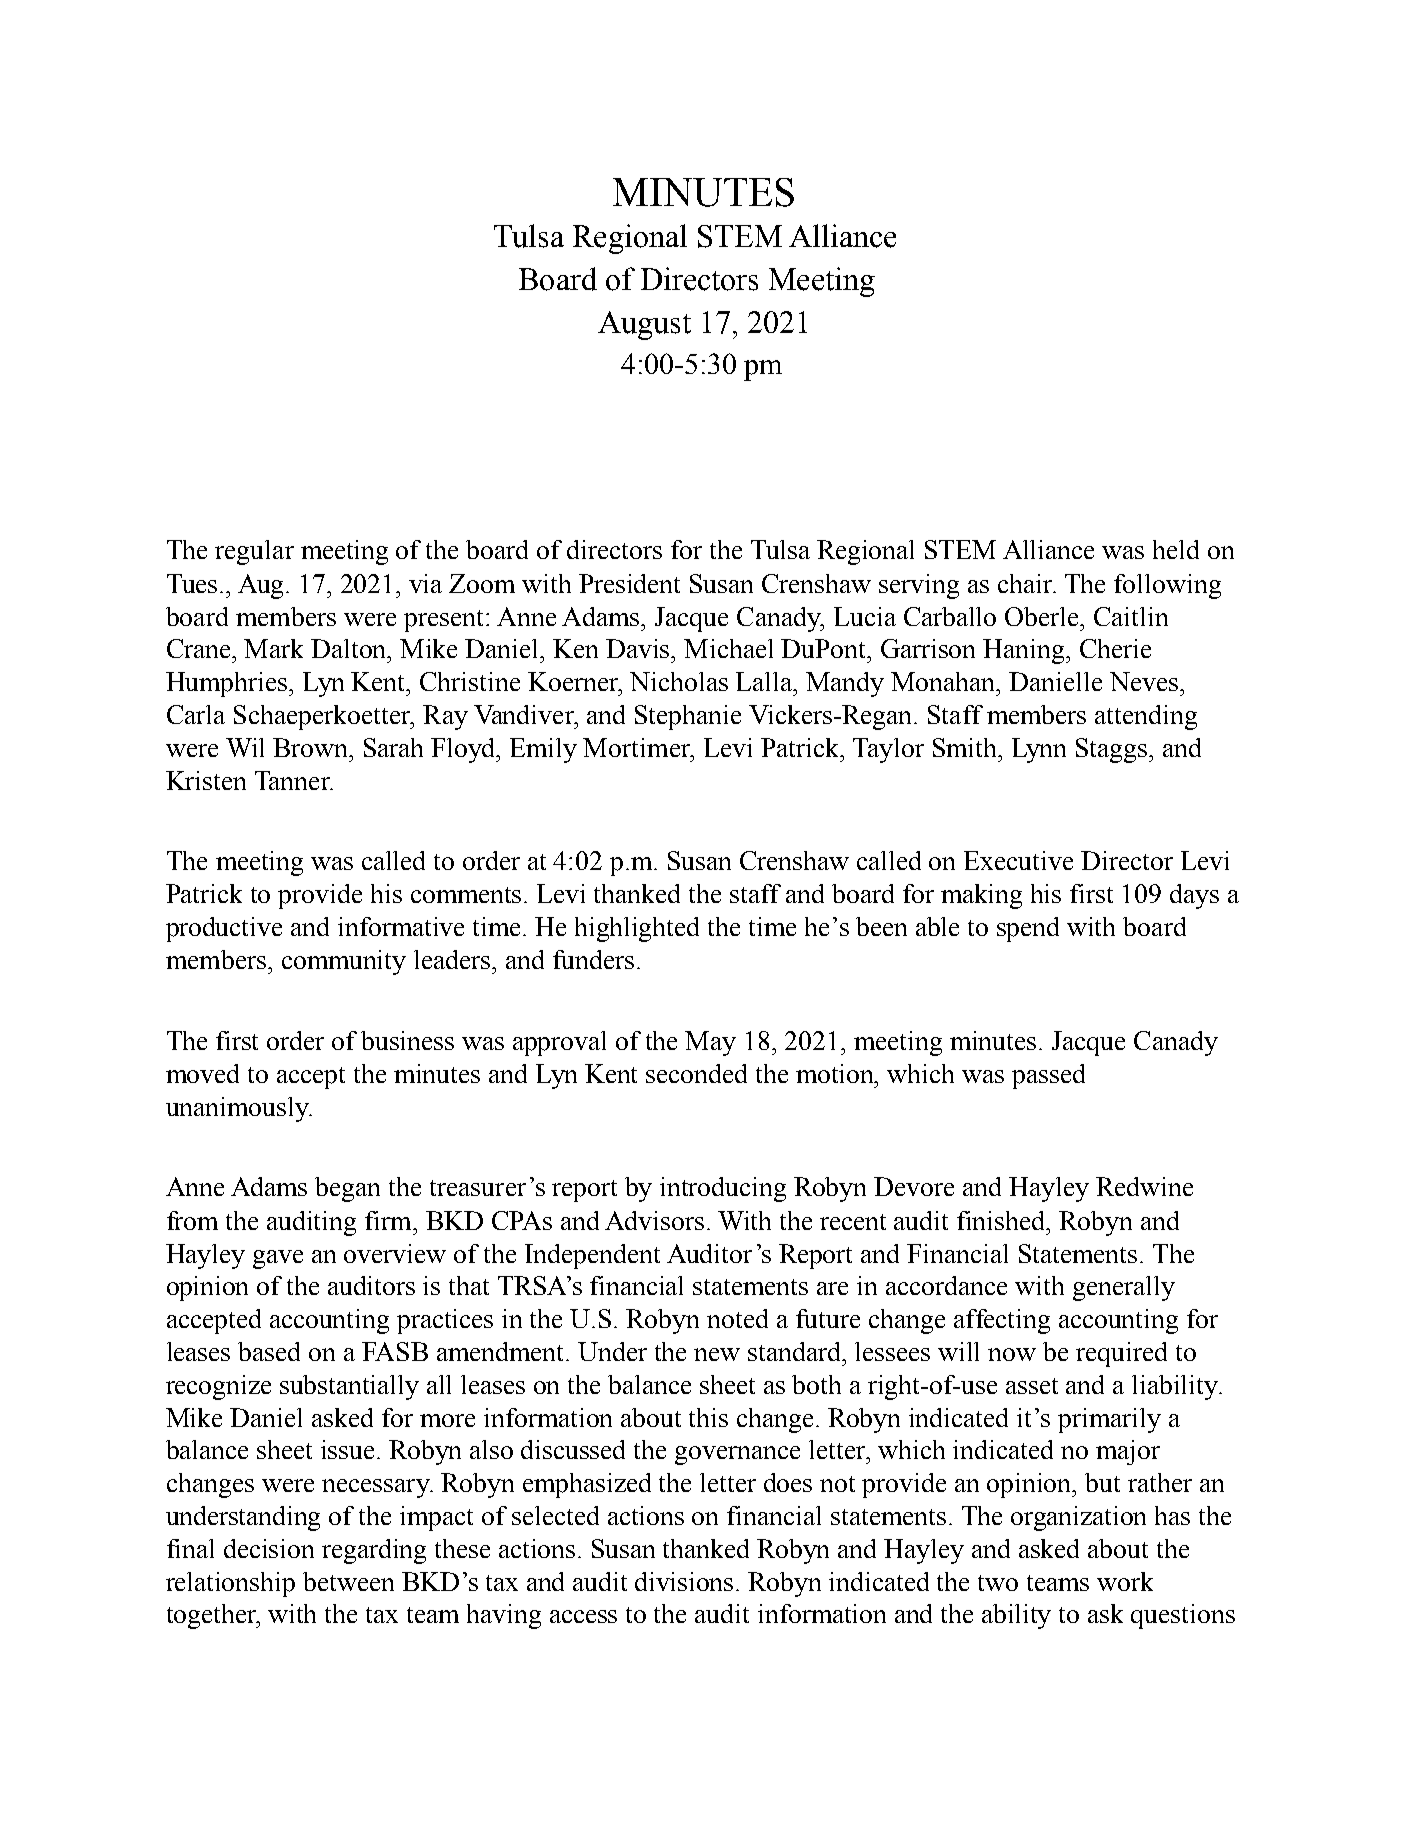  What do you see at coordinates (1121, 1354) in the screenshot?
I see `required` at bounding box center [1121, 1354].
